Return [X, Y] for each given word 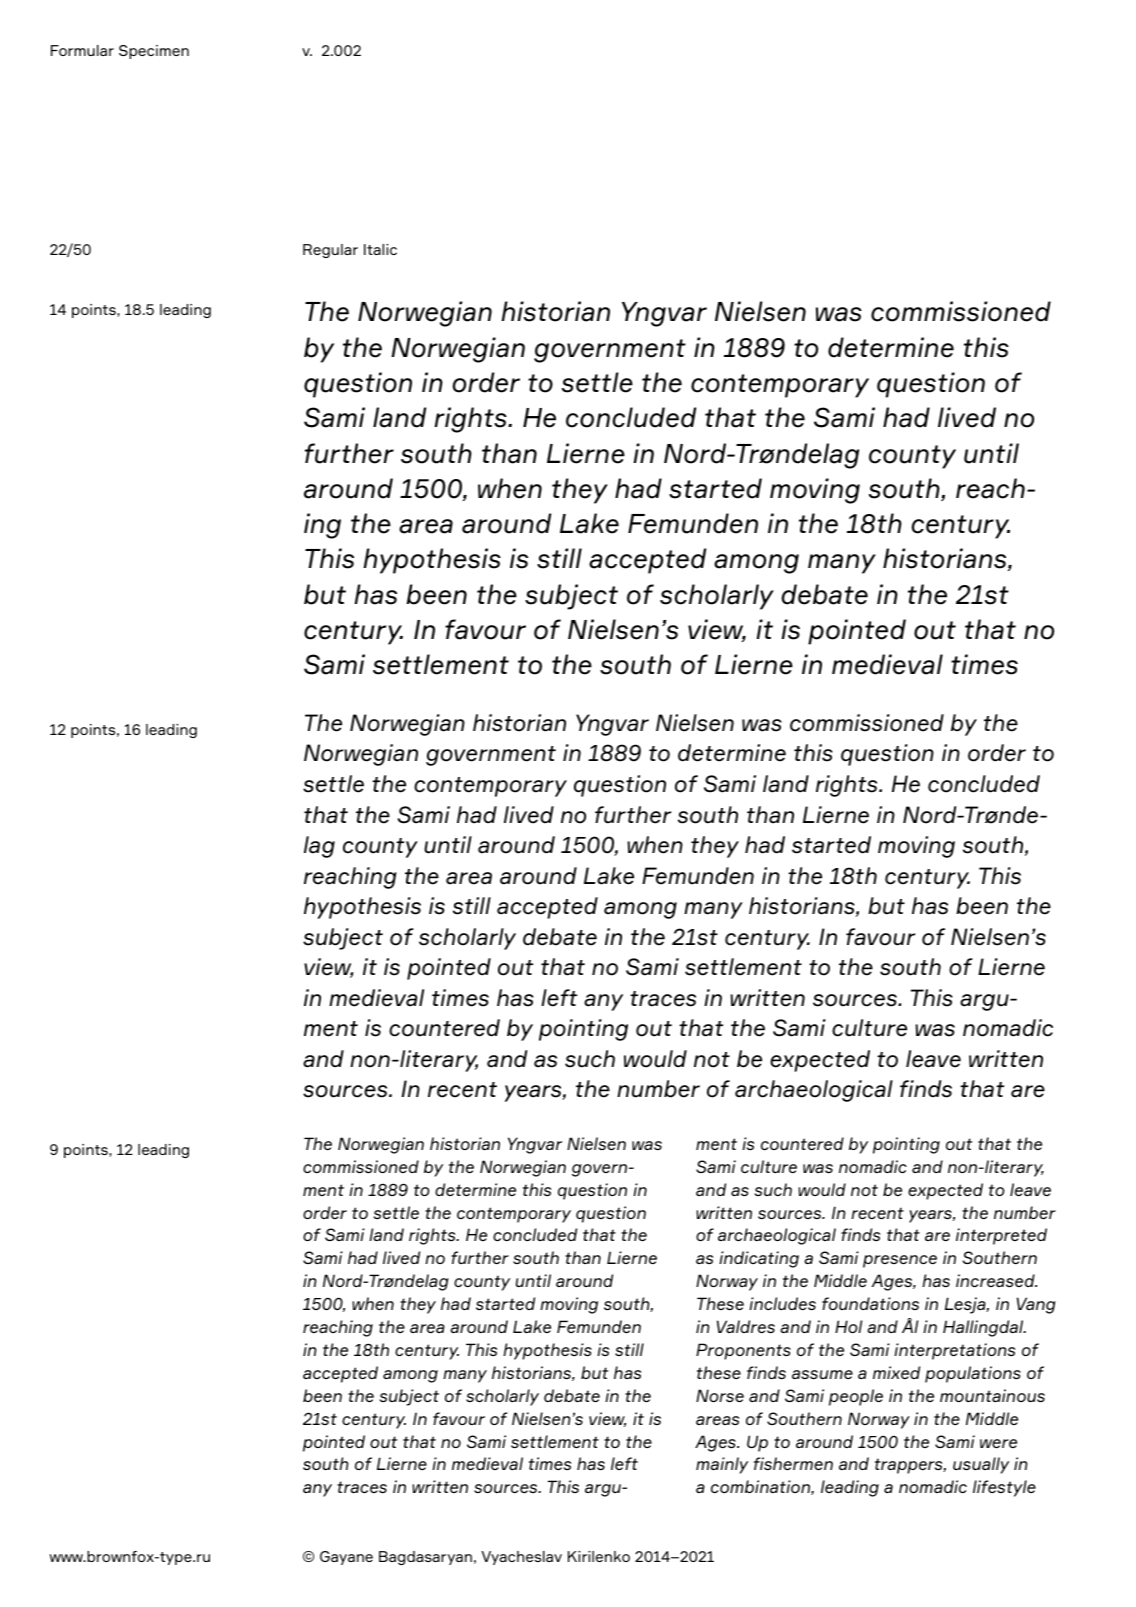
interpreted [1001, 1236]
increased [996, 1280]
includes [782, 1303]
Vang [1036, 1305]
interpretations [954, 1351]
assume [822, 1374]
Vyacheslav [521, 1558]
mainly [722, 1465]
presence [900, 1261]
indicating [759, 1259]
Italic [380, 249]
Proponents [743, 1351]
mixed [896, 1372]
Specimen [154, 52]
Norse [720, 1395]
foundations [870, 1303]
